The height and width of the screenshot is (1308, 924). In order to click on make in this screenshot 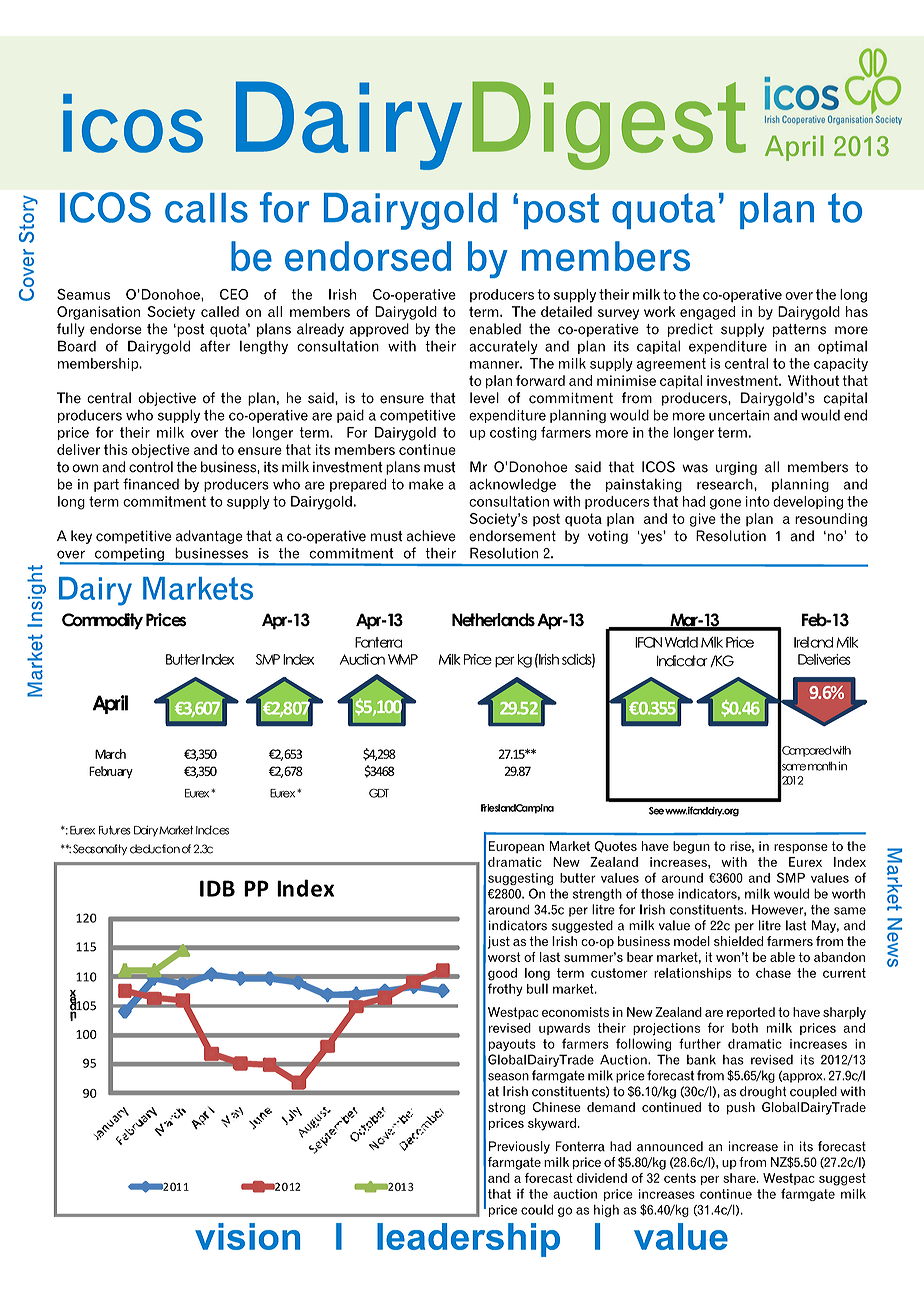, I will do `click(426, 484)`.
